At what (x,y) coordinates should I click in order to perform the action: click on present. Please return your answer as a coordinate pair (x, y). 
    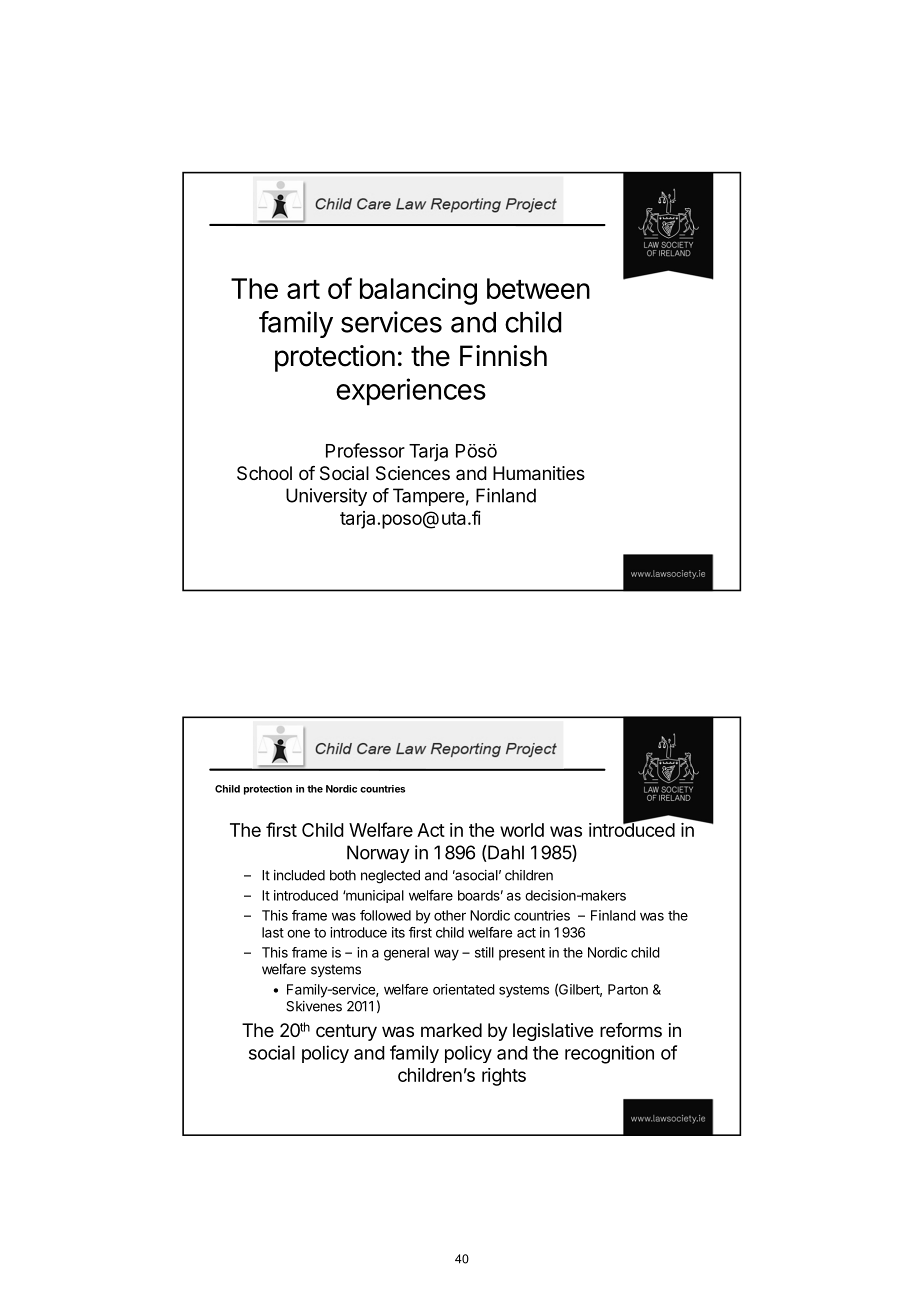
    Looking at the image, I should click on (522, 954).
